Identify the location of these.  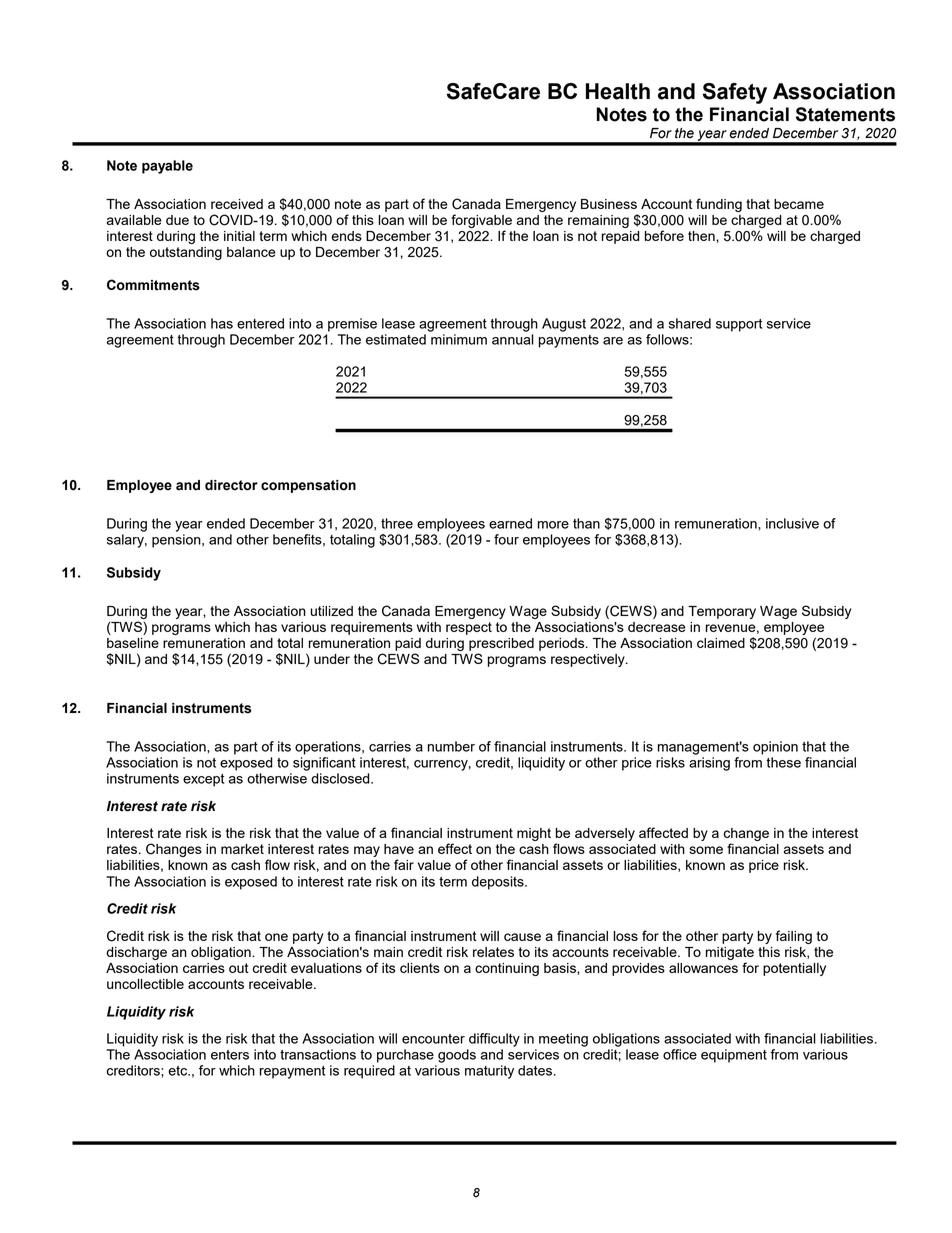
(783, 762).
